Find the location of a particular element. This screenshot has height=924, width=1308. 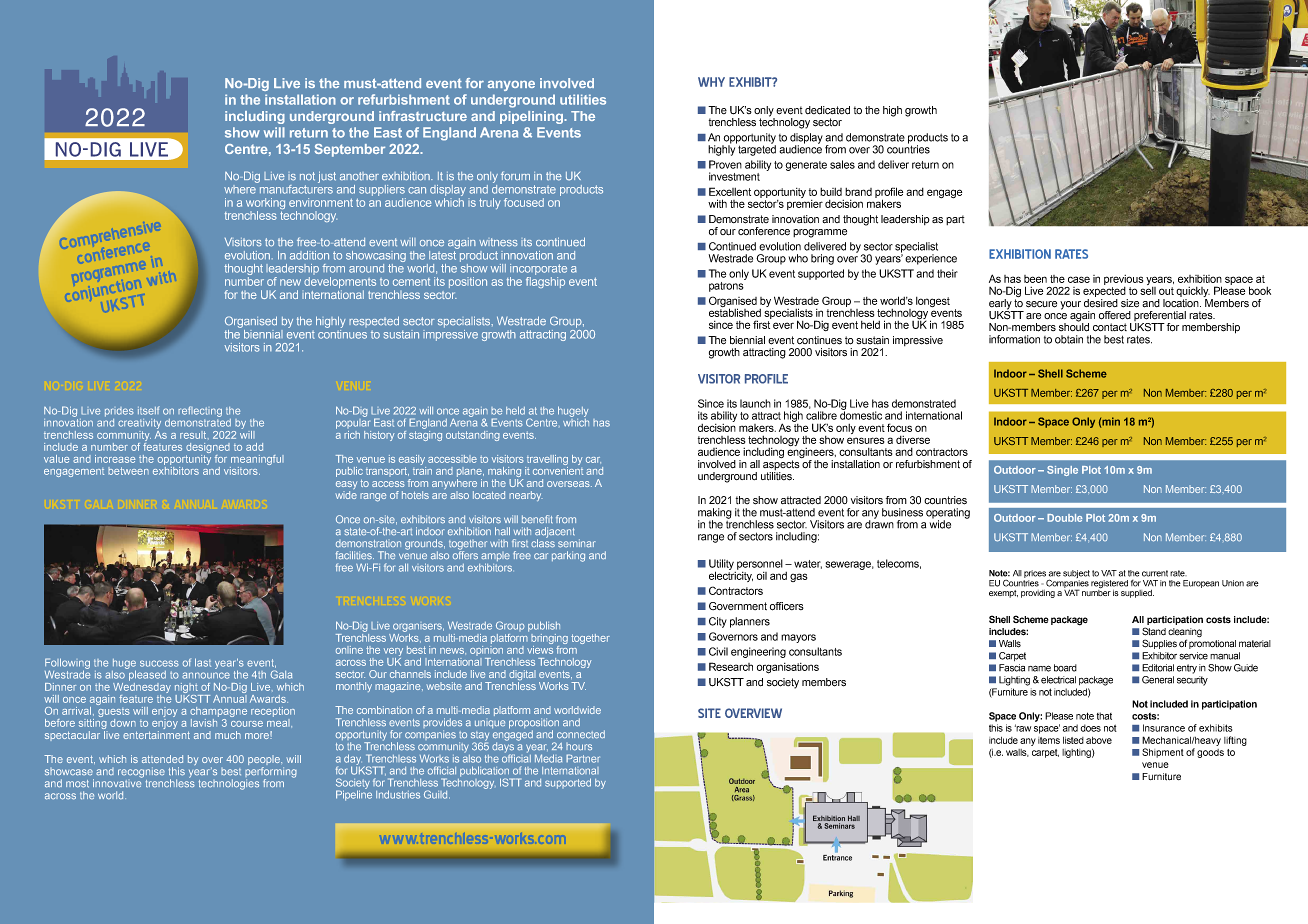

current is located at coordinates (1155, 573).
